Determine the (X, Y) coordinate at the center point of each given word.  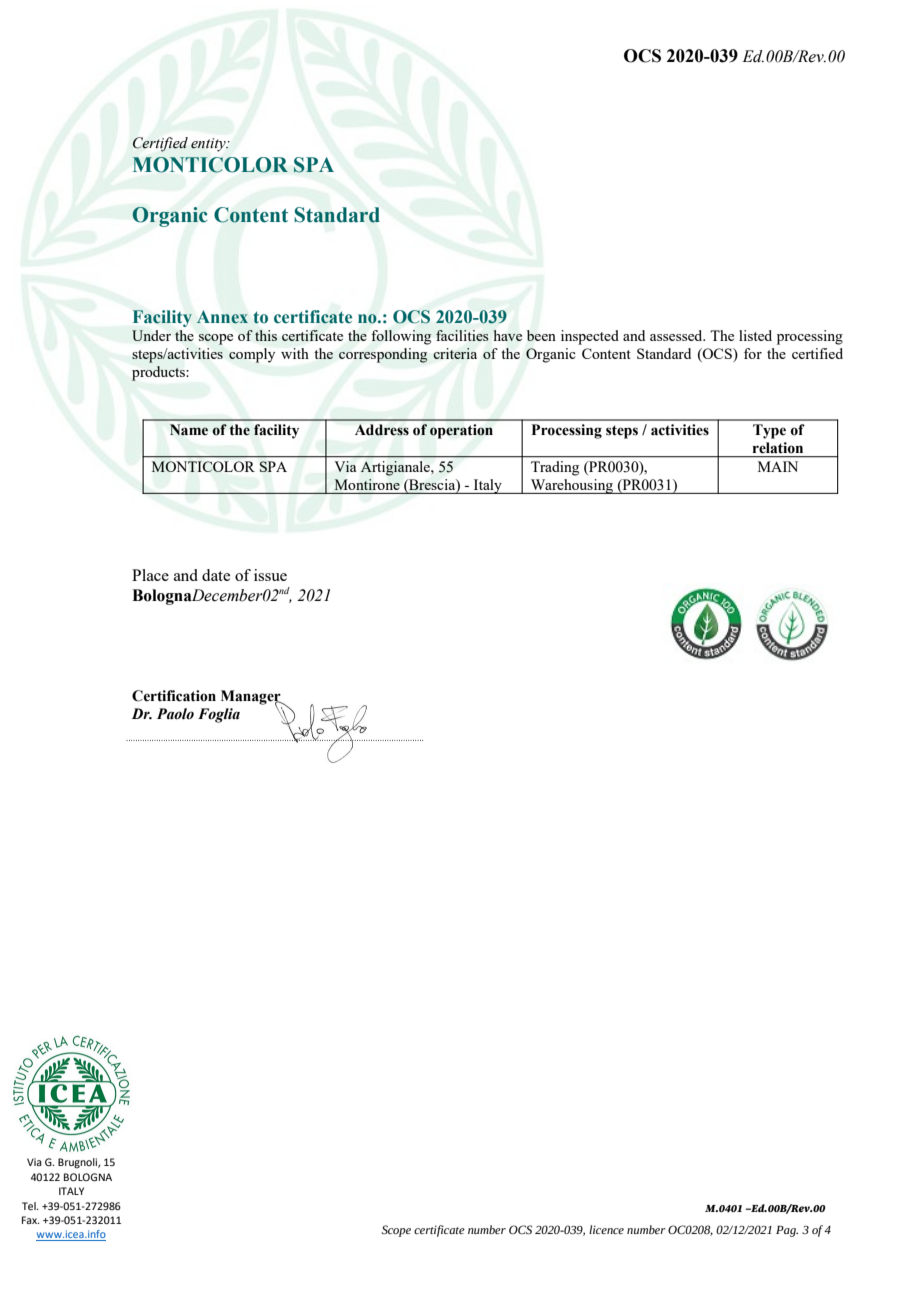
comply (252, 355)
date (216, 575)
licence (606, 1229)
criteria (455, 353)
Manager (252, 698)
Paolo (175, 714)
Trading (555, 468)
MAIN (778, 466)
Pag (787, 1231)
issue (270, 575)
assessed (677, 335)
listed (755, 335)
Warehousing (571, 486)
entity (209, 145)
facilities (462, 335)
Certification (174, 696)
